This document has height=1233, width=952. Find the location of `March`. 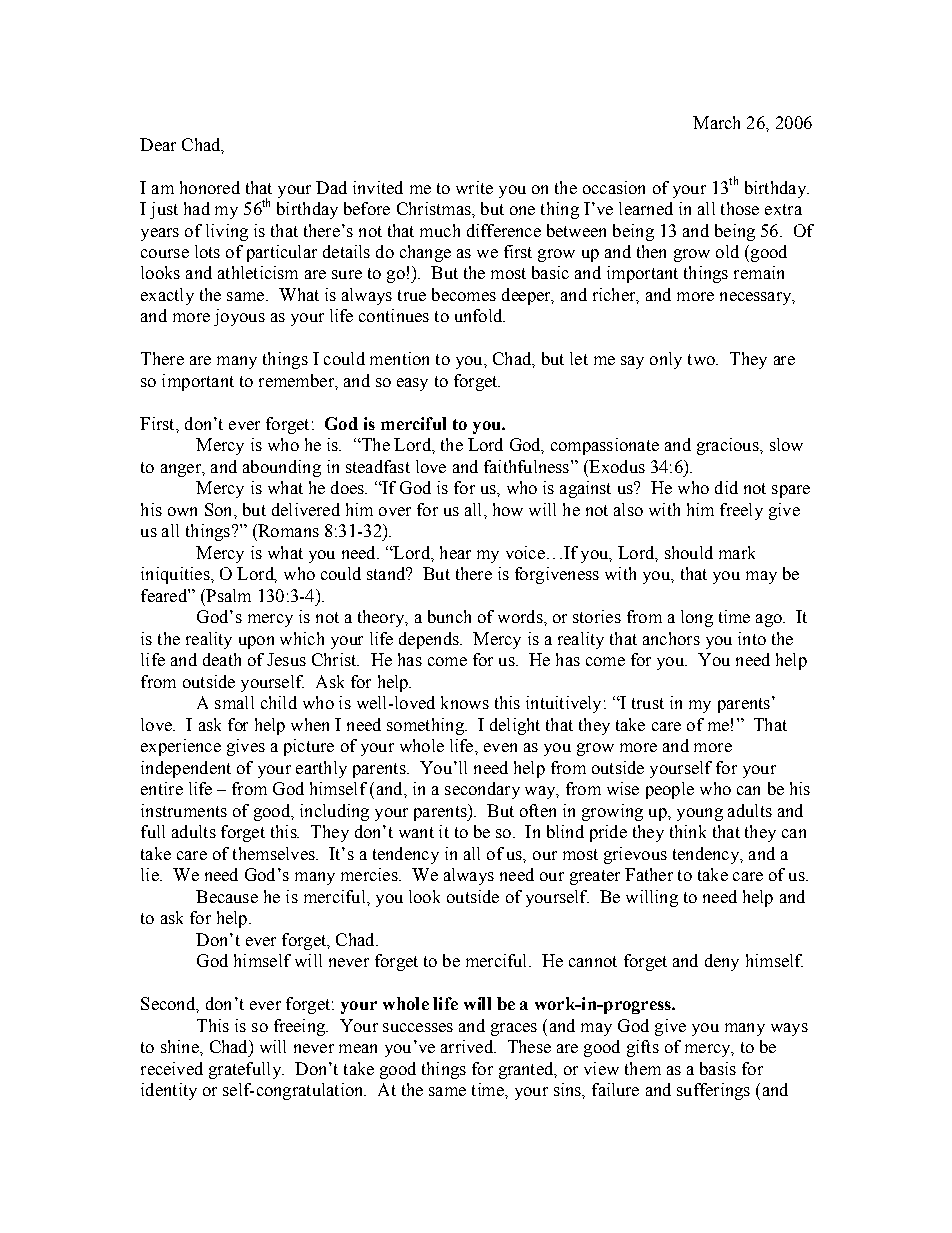

March is located at coordinates (716, 122).
